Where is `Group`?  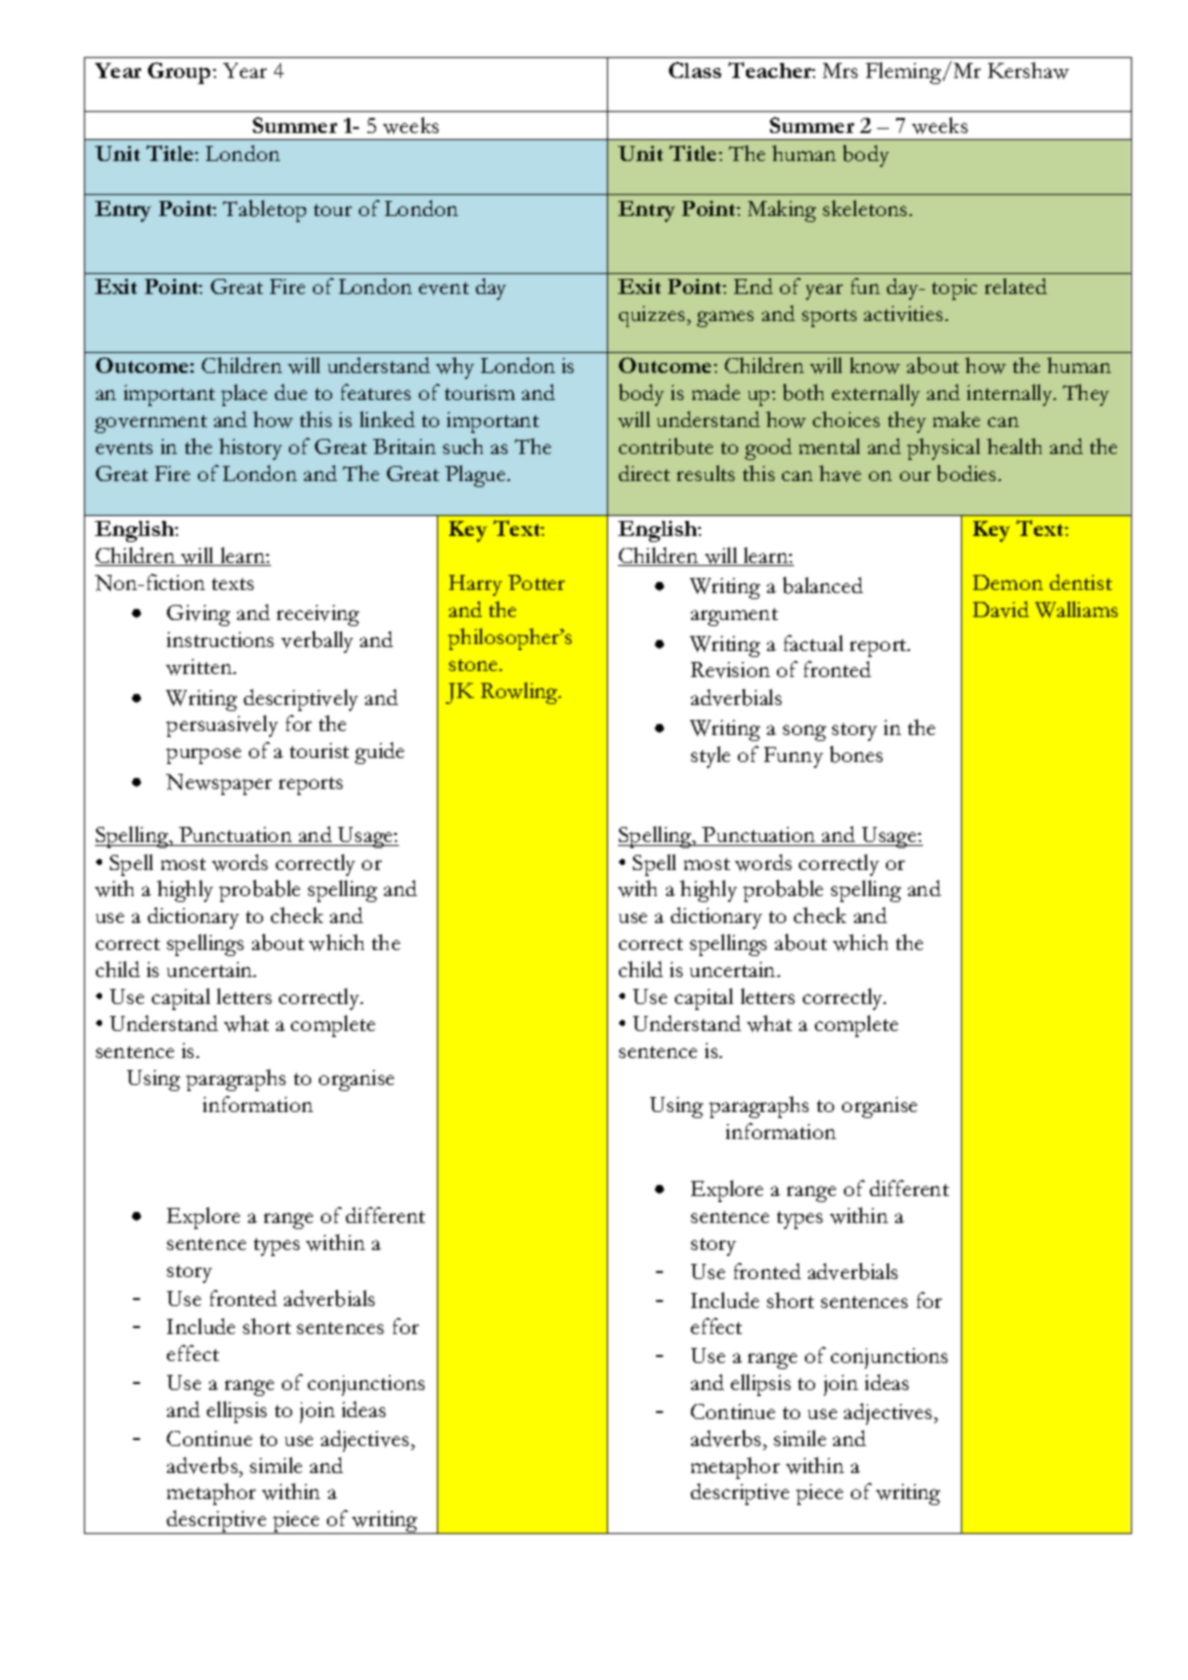 Group is located at coordinates (181, 73).
